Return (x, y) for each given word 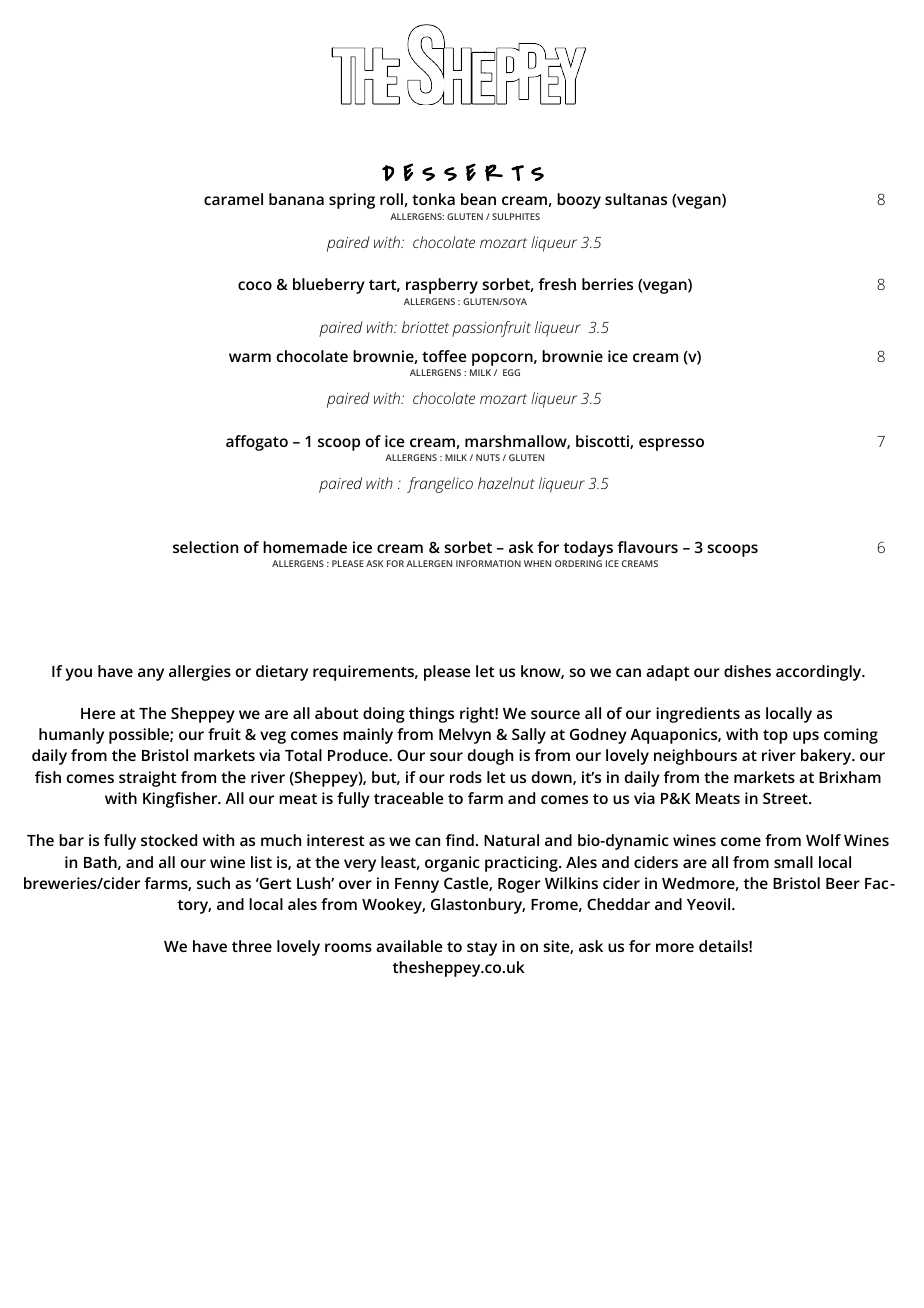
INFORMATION (488, 563)
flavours (647, 547)
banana (296, 199)
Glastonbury (478, 906)
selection (205, 547)
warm (250, 357)
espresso (671, 444)
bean (478, 199)
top (775, 736)
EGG (511, 372)
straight (147, 779)
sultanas (636, 199)
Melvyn (465, 736)
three (252, 946)
